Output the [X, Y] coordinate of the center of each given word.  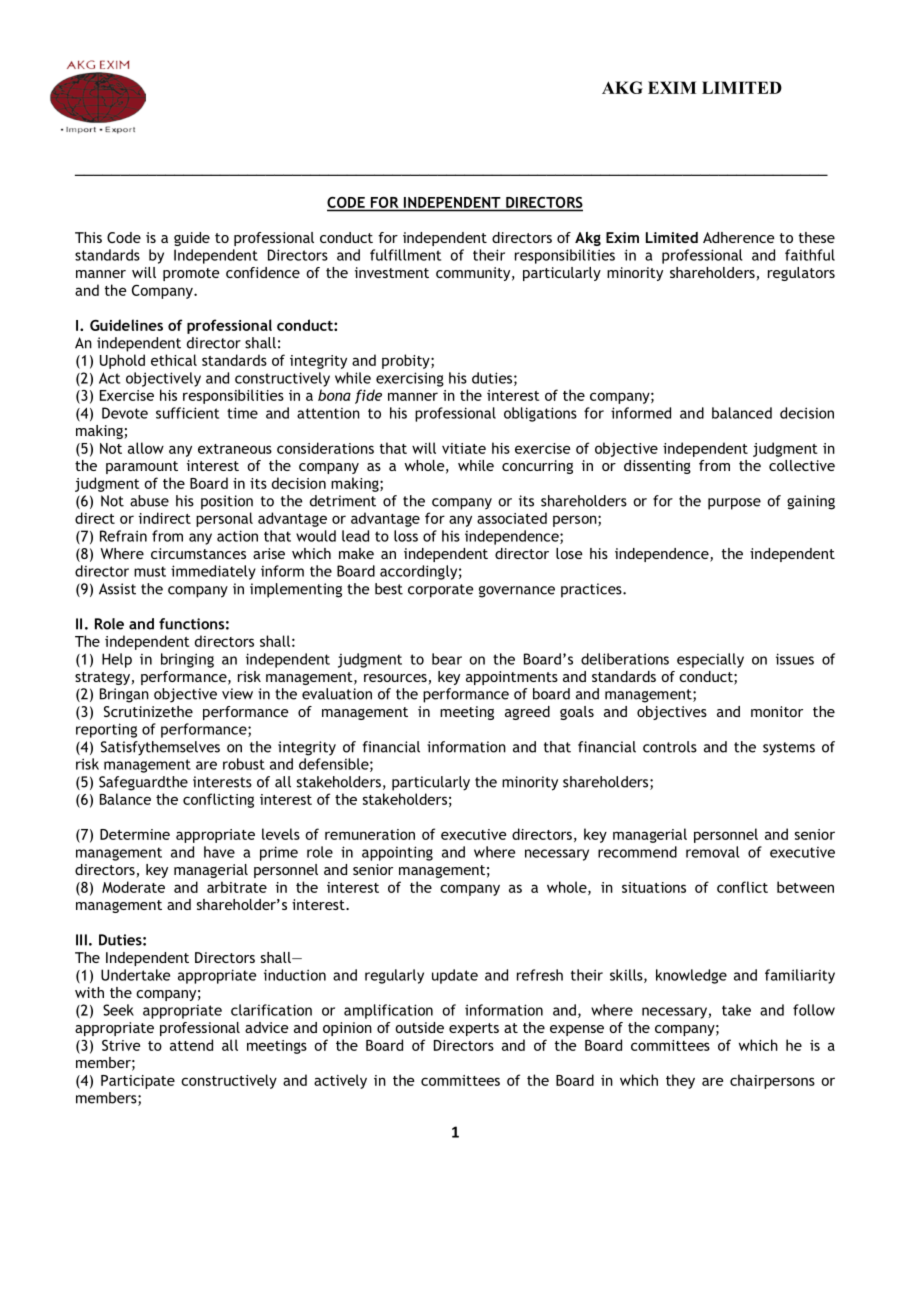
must [150, 571]
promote [191, 274]
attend [191, 1045]
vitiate [464, 448]
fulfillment [405, 255]
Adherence [739, 237]
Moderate [133, 887]
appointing [397, 853]
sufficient [187, 413]
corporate [441, 591]
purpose [734, 504]
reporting [106, 730]
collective [802, 465]
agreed [527, 713]
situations [654, 887]
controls [670, 747]
